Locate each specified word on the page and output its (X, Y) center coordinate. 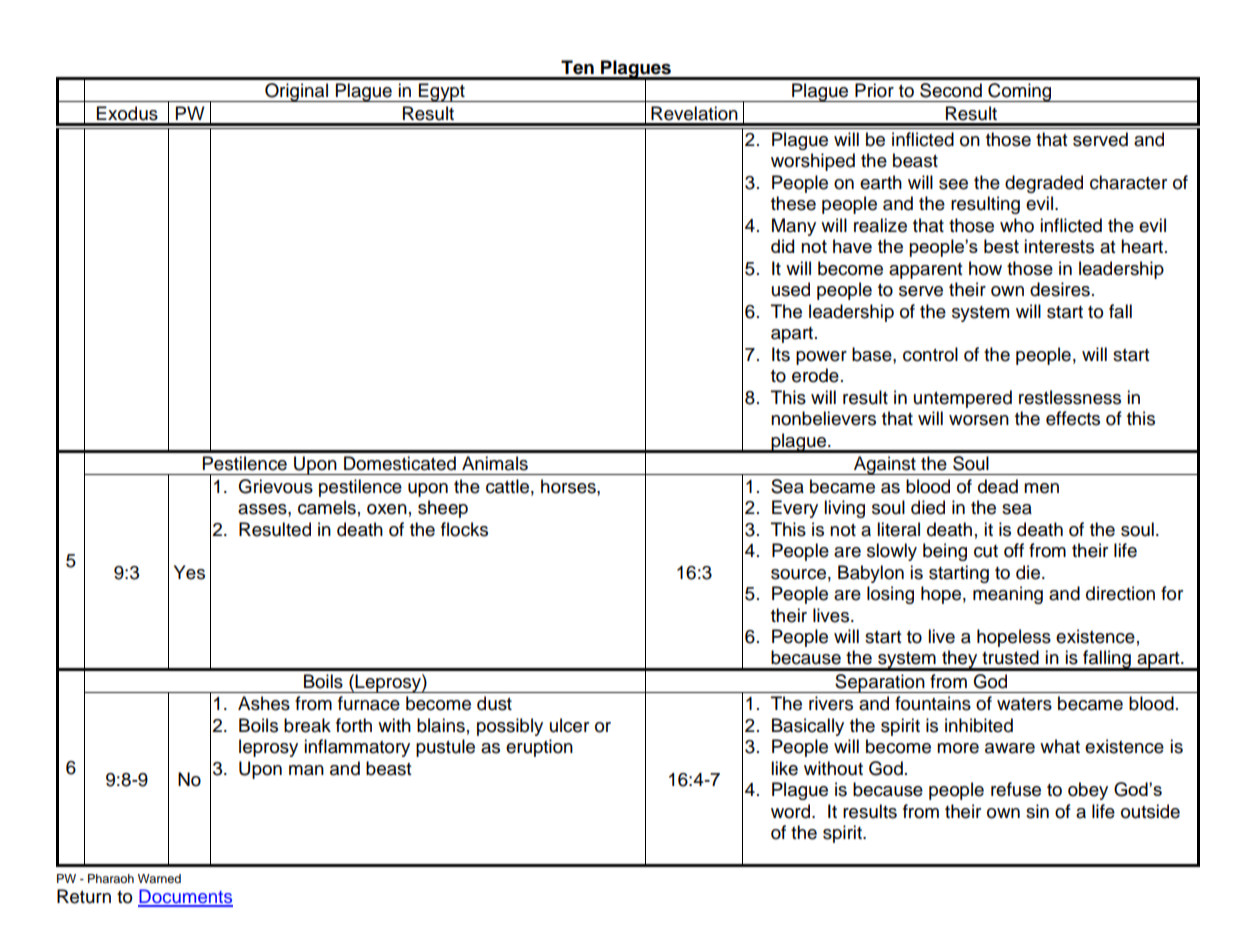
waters (1024, 704)
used (791, 289)
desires (1060, 289)
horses (569, 486)
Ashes (264, 703)
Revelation (694, 113)
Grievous (276, 486)
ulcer (569, 725)
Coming (1020, 92)
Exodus (127, 113)
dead (998, 486)
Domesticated (400, 463)
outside (1150, 811)
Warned (159, 878)
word (792, 811)
